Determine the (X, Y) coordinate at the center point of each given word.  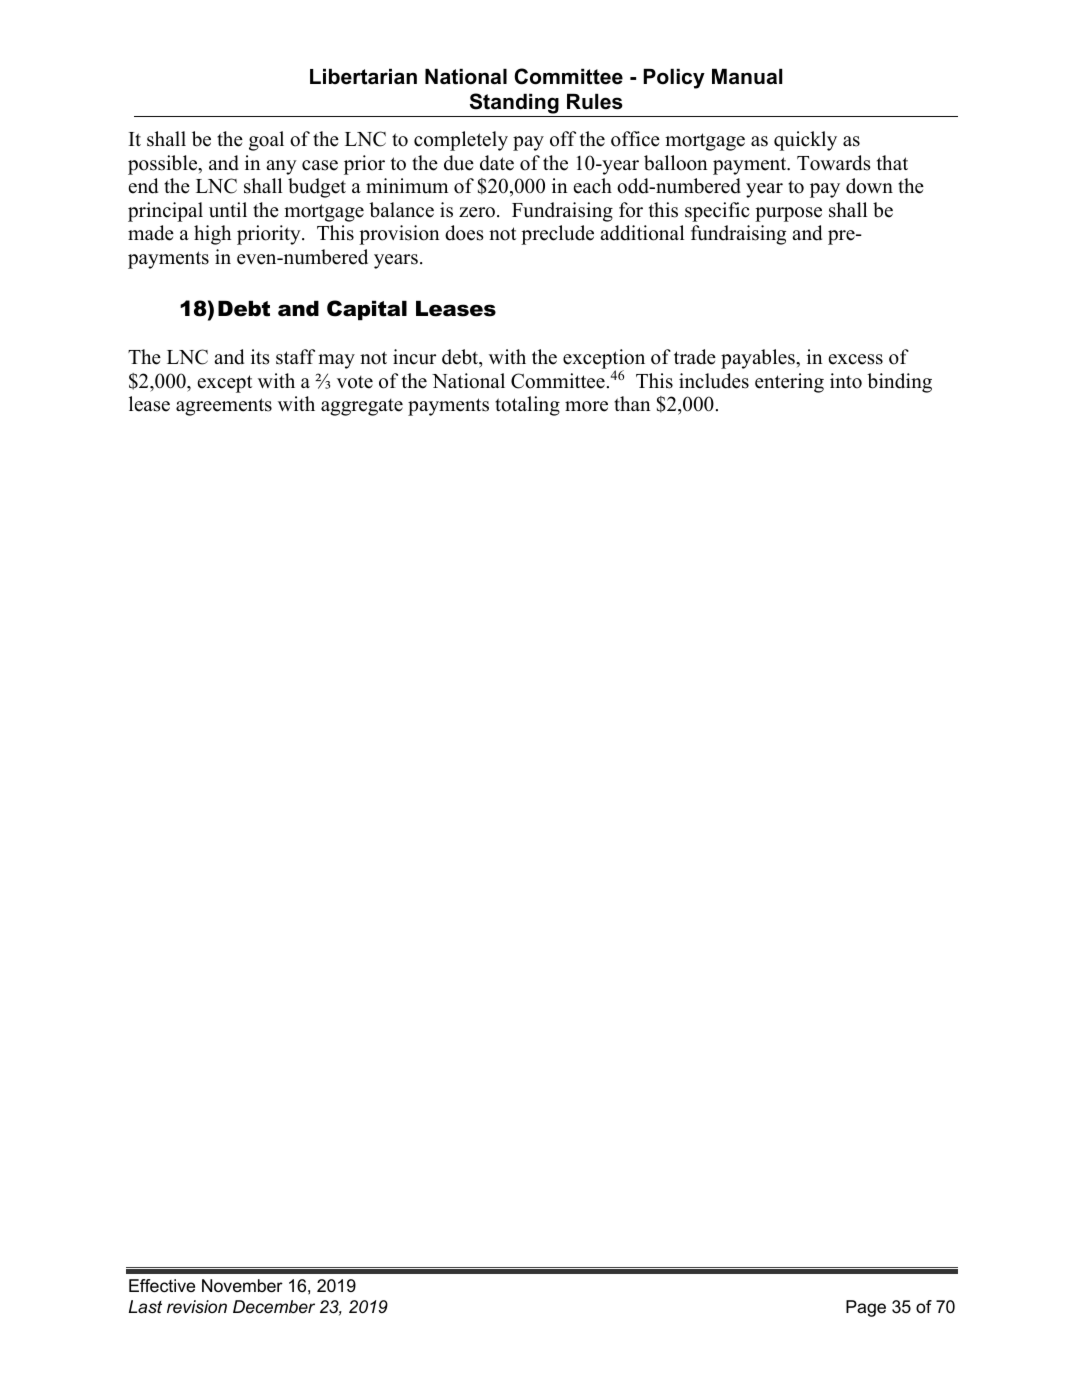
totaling (527, 406)
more (586, 406)
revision (197, 1306)
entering (789, 383)
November (242, 1286)
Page (866, 1308)
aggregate (362, 407)
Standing (514, 105)
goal (266, 141)
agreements (224, 407)
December (274, 1307)
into (846, 381)
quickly (805, 141)
